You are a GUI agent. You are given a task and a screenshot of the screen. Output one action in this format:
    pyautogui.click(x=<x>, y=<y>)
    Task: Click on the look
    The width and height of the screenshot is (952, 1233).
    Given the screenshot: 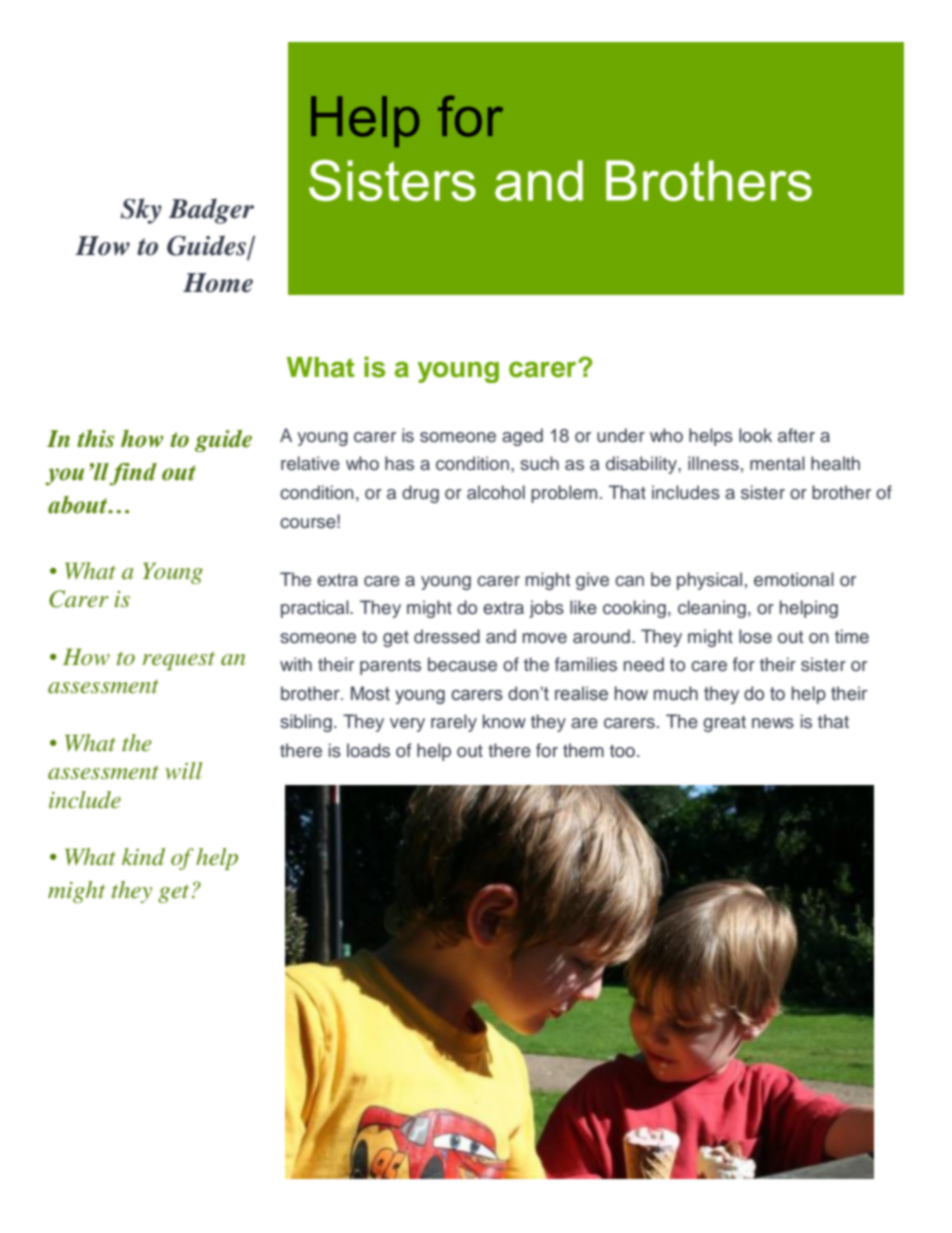 What is the action you would take?
    pyautogui.click(x=755, y=435)
